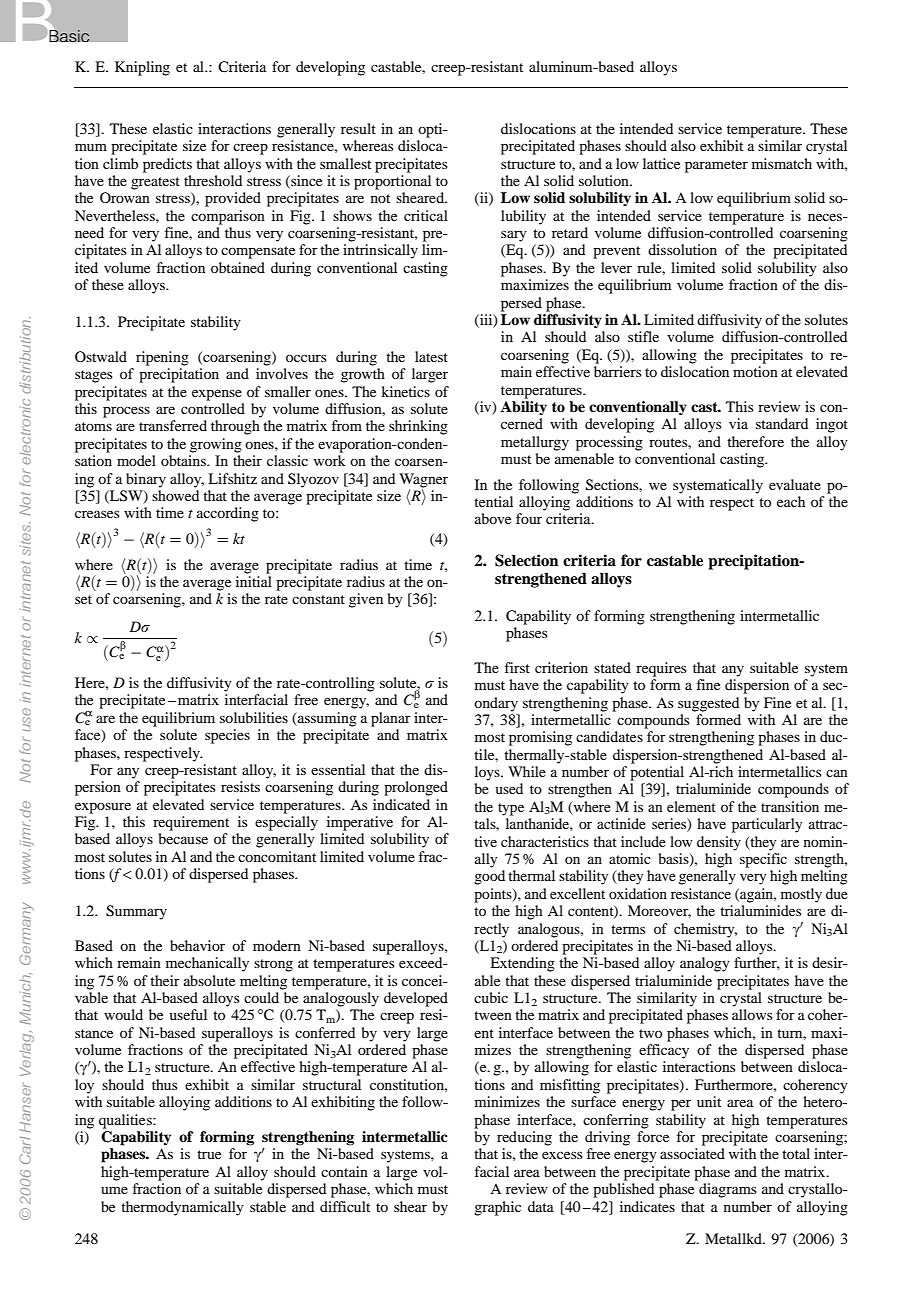 Image resolution: width=924 pixels, height=1307 pixels. What do you see at coordinates (167, 165) in the screenshot?
I see `predicts` at bounding box center [167, 165].
